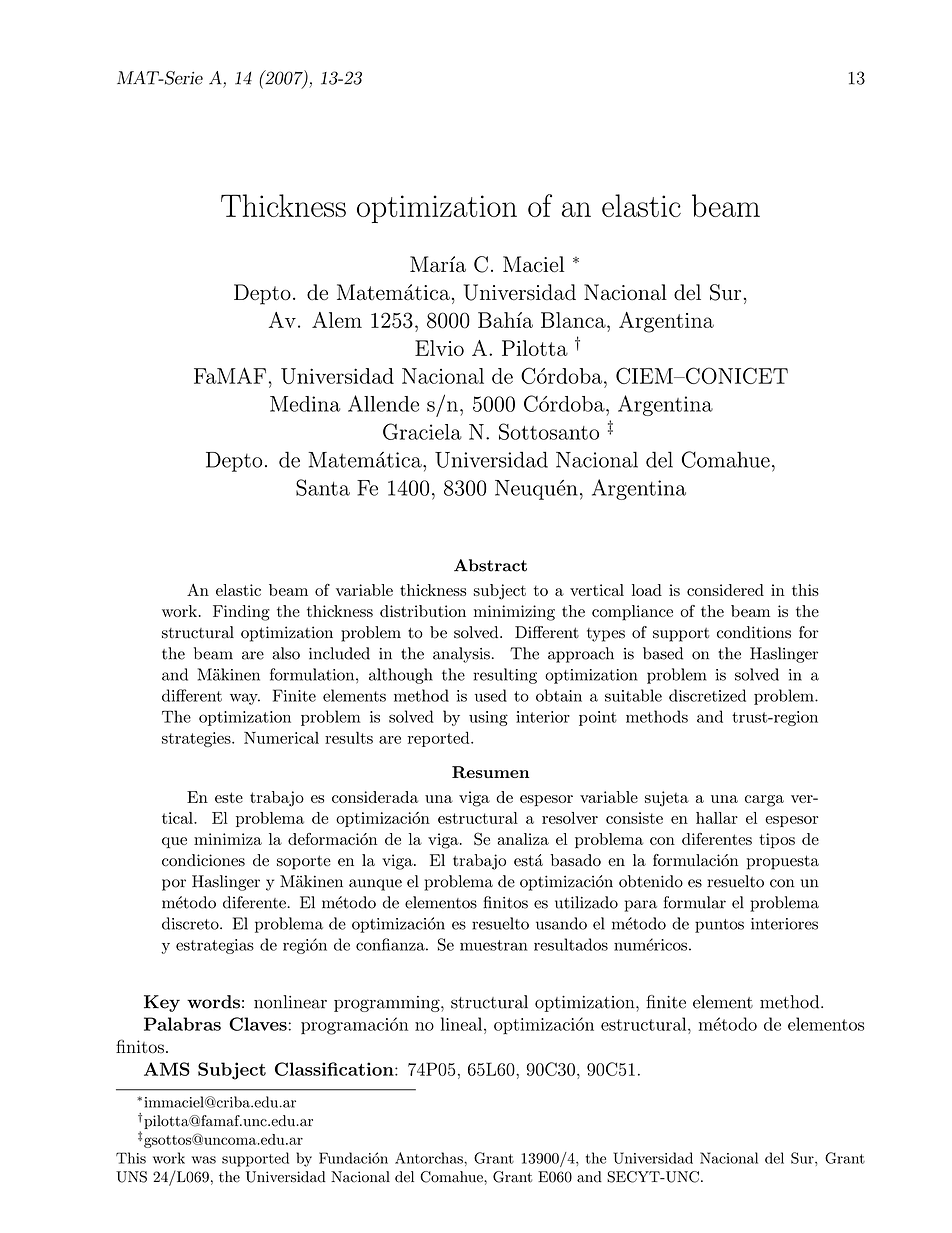  What do you see at coordinates (245, 699) in the screenshot?
I see `way` at bounding box center [245, 699].
